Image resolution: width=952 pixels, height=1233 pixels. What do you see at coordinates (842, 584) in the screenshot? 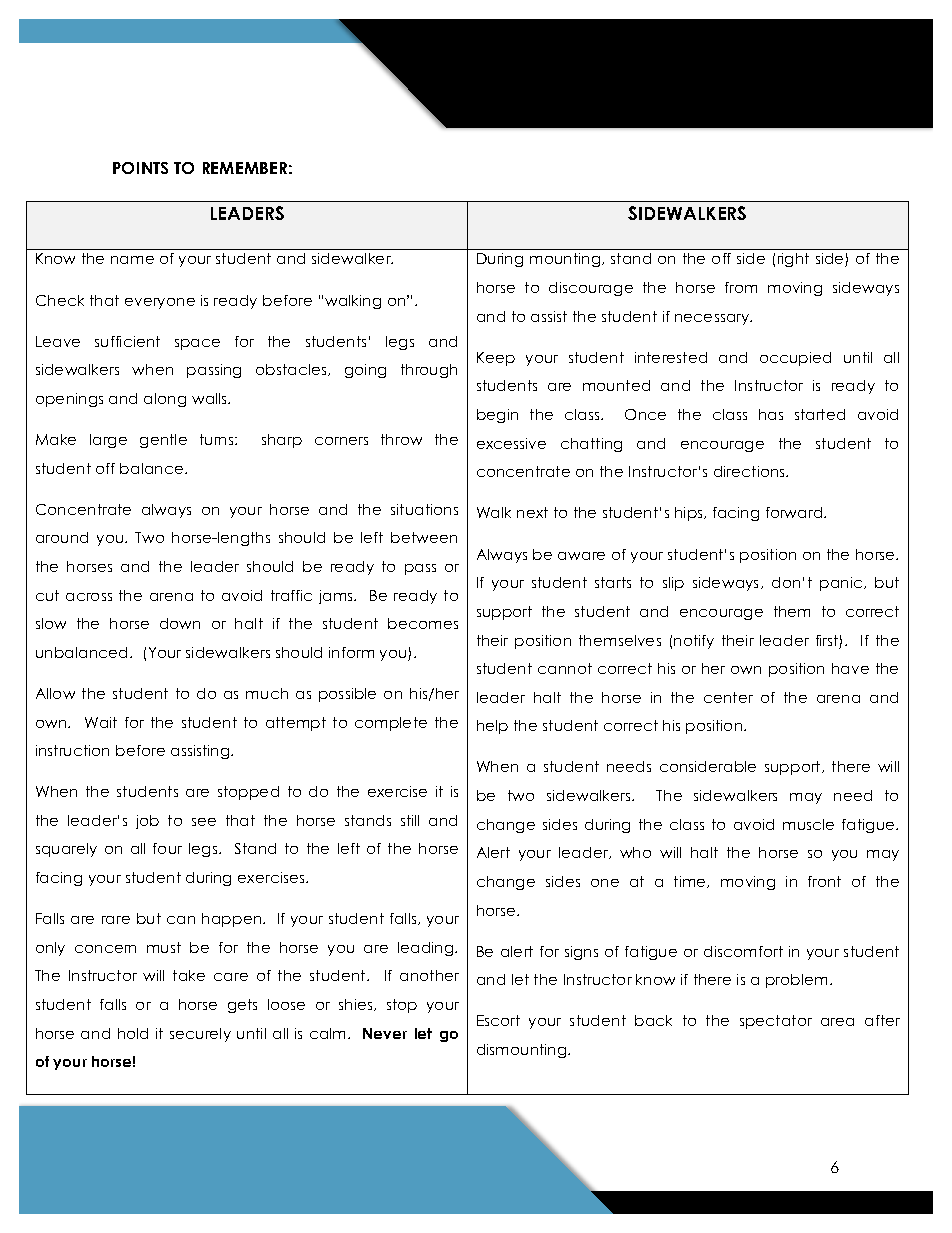
I see `panic` at bounding box center [842, 584].
